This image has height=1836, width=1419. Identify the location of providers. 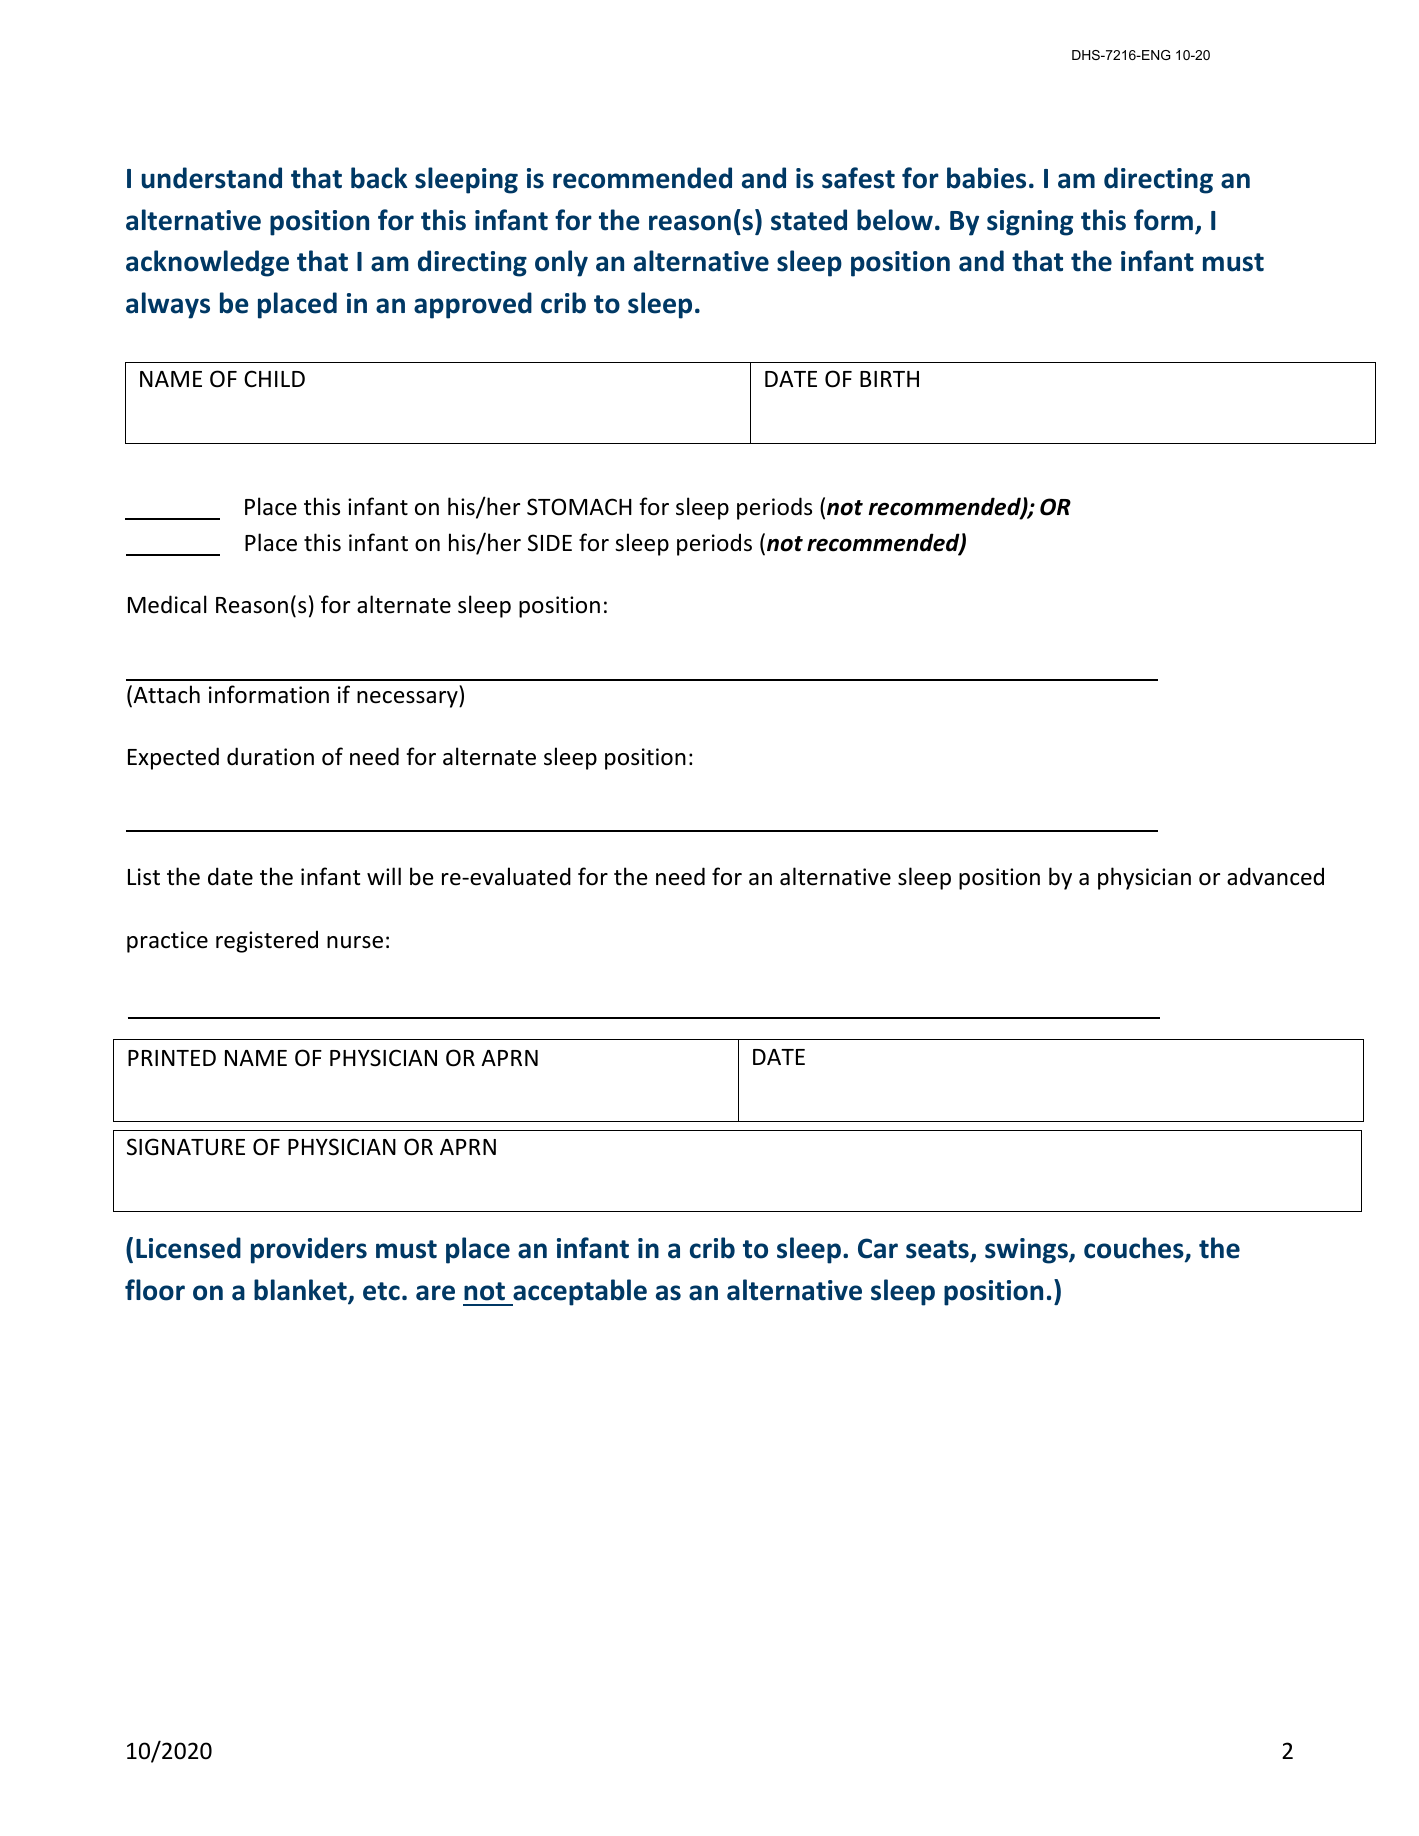
(309, 1250).
